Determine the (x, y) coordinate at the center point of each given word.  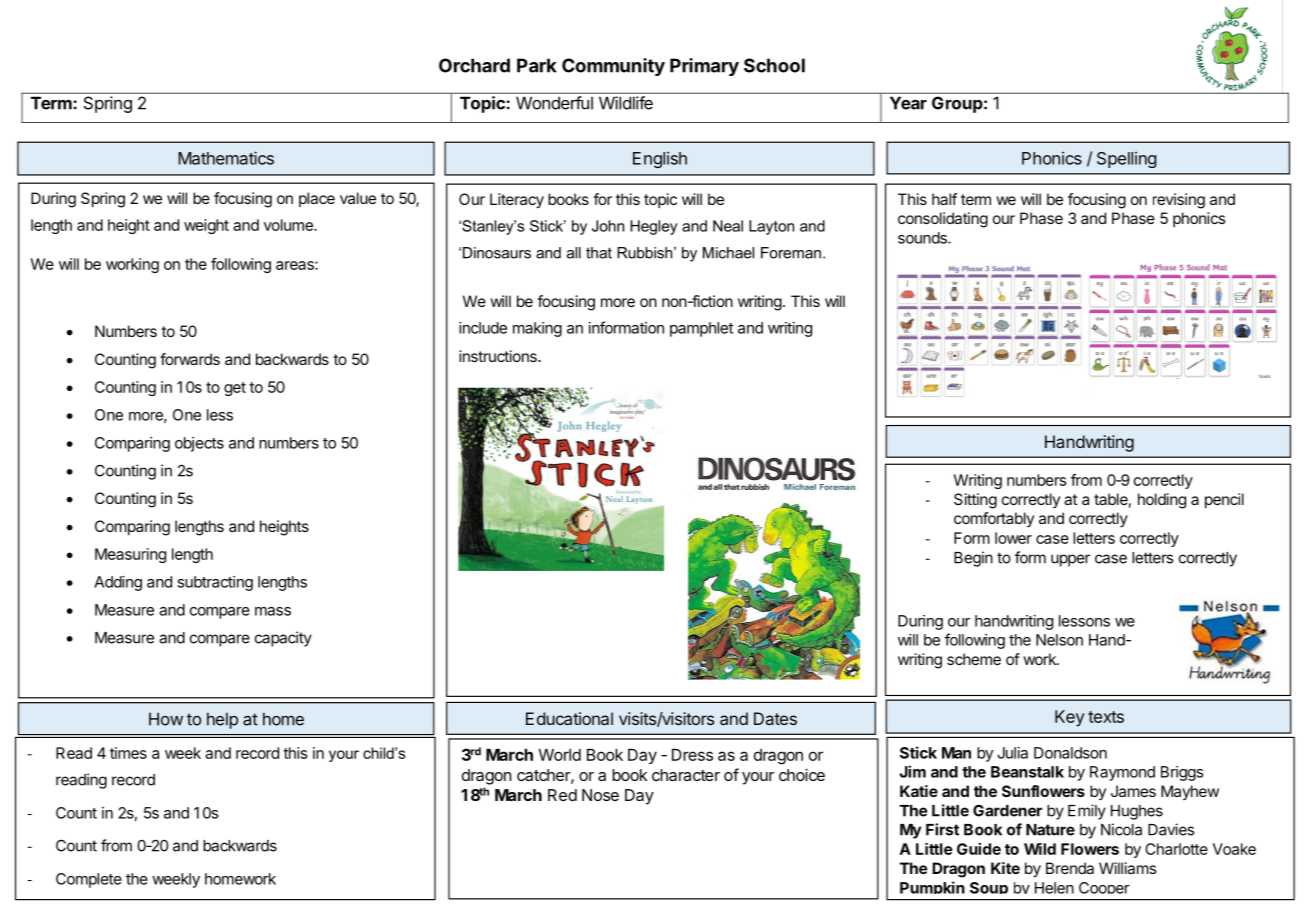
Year (908, 103)
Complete (89, 880)
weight (206, 226)
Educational (569, 718)
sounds (923, 238)
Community (613, 67)
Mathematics (226, 158)
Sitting (975, 501)
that (599, 253)
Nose (600, 795)
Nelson (1059, 640)
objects (199, 444)
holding (1162, 501)
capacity (283, 639)
